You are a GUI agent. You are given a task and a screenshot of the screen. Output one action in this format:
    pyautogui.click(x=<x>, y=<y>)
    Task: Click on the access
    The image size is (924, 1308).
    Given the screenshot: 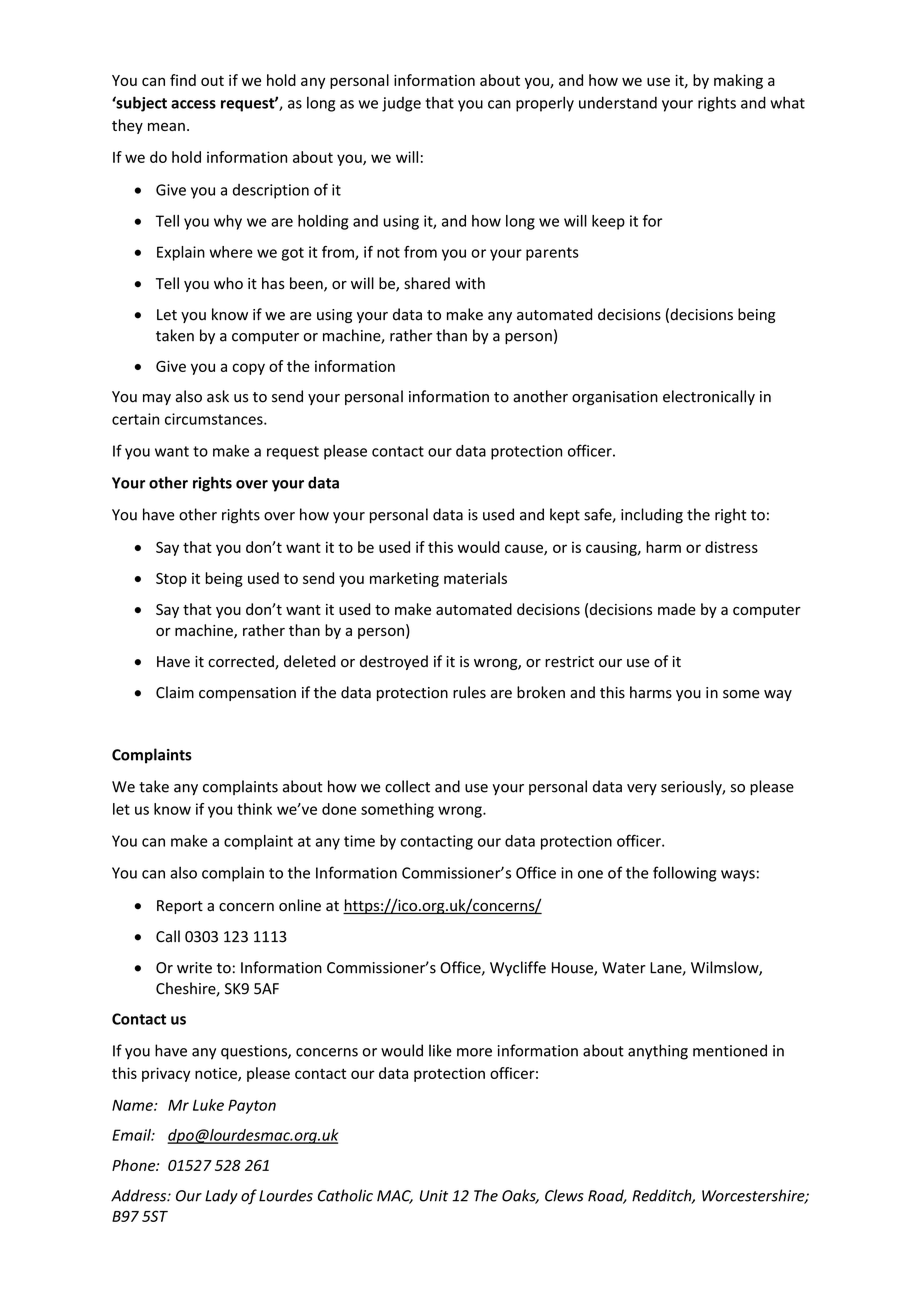 What is the action you would take?
    pyautogui.click(x=193, y=104)
